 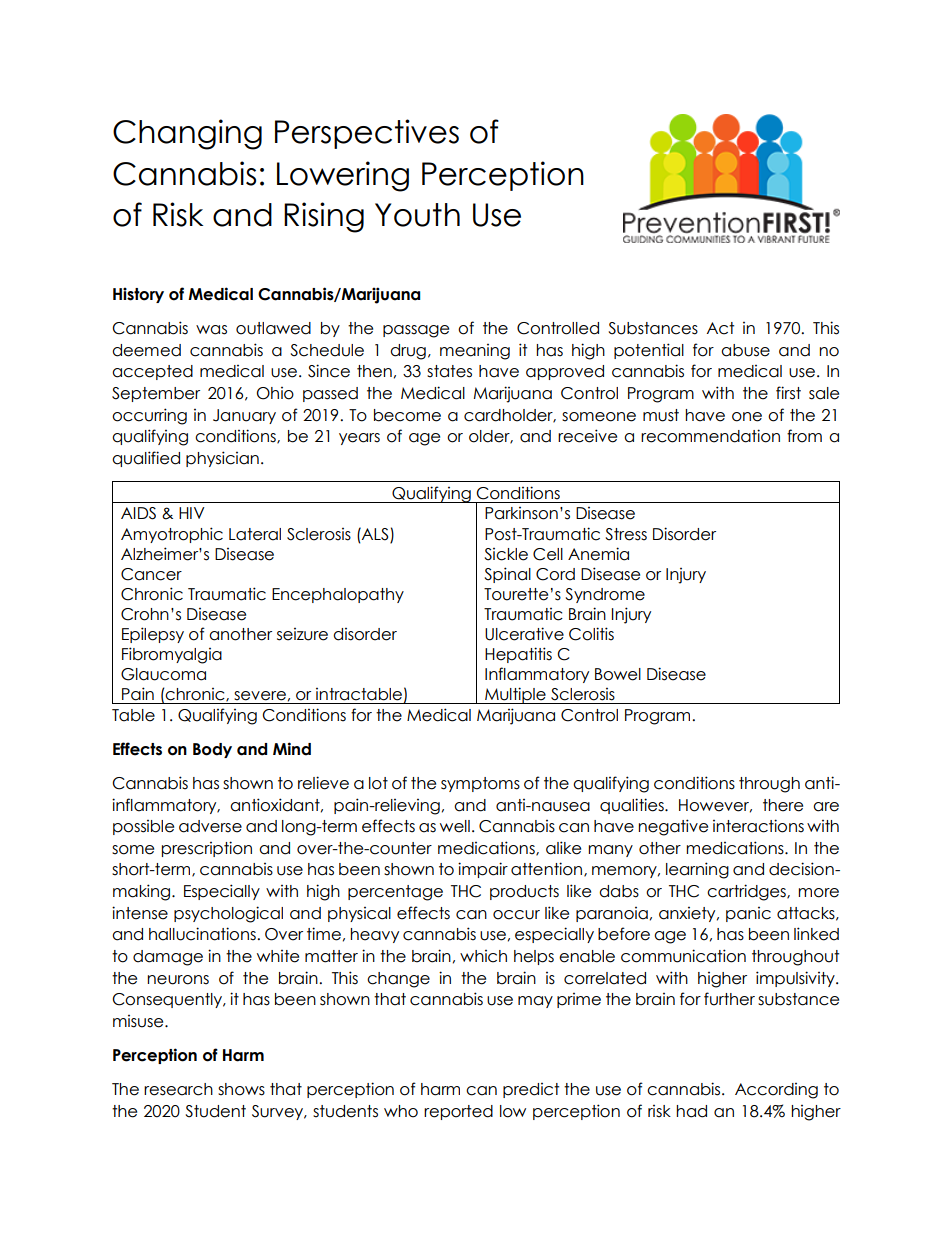 What do you see at coordinates (758, 826) in the page?
I see `interactions` at bounding box center [758, 826].
